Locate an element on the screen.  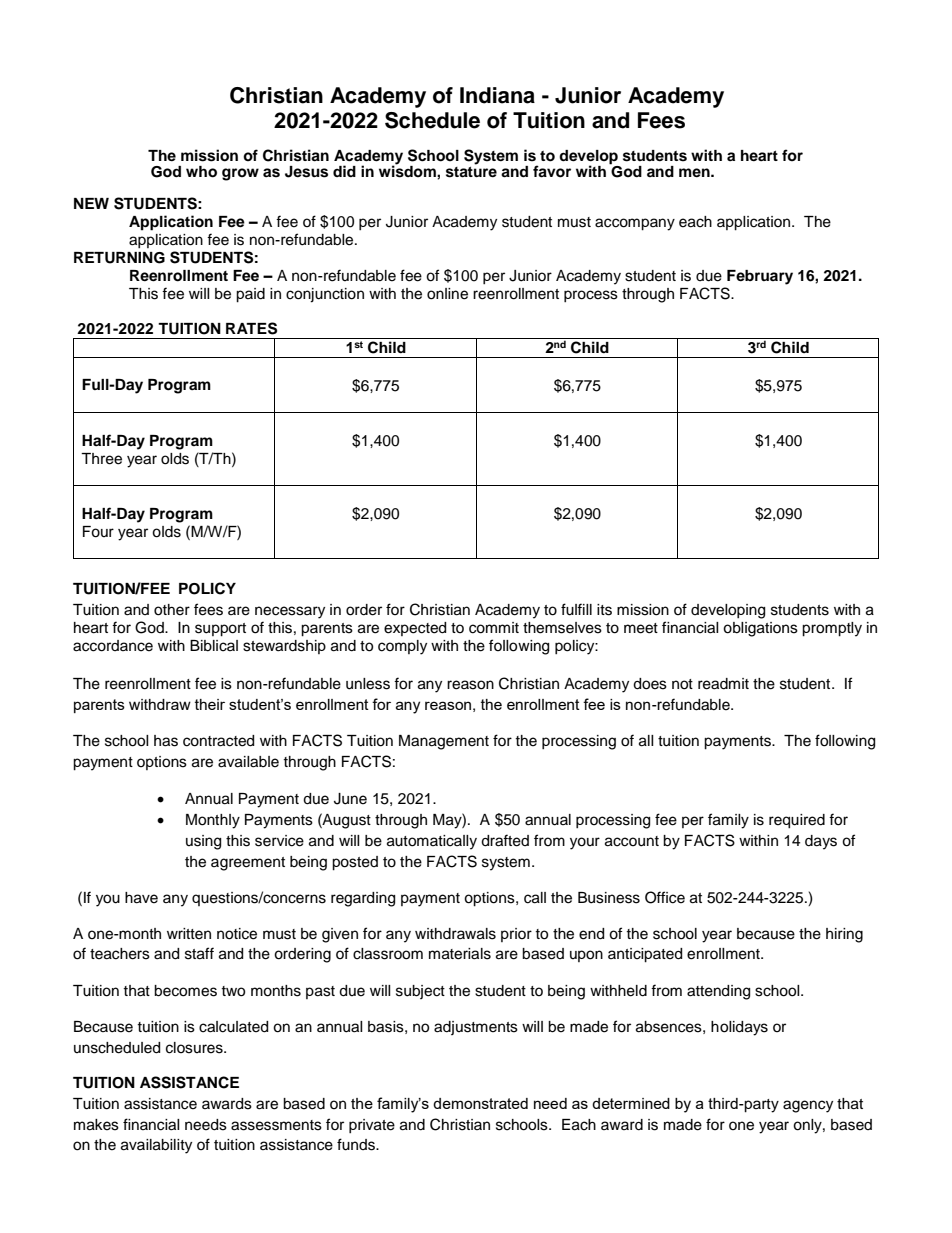
accompany is located at coordinates (635, 224).
